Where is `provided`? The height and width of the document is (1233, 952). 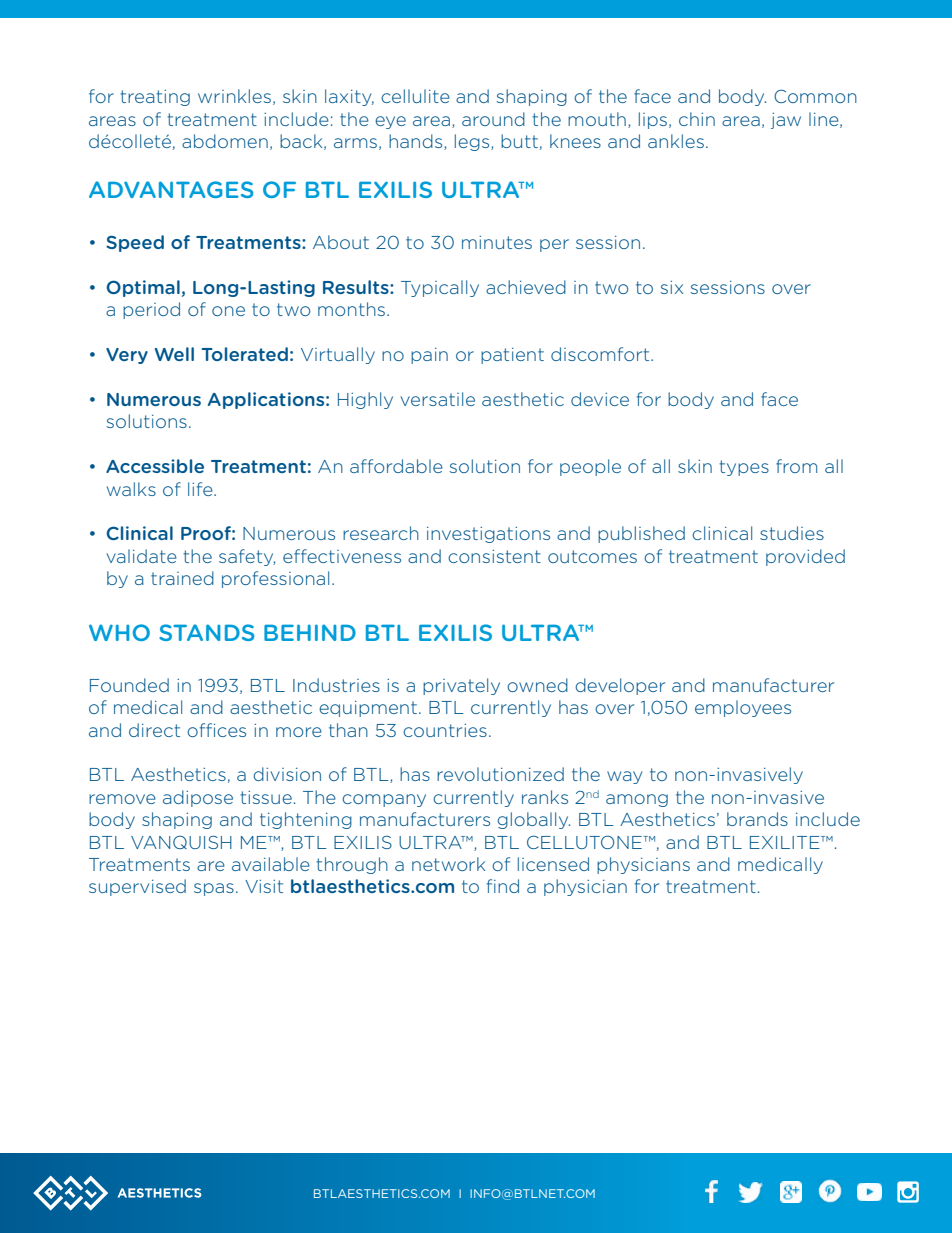 provided is located at coordinates (805, 557).
